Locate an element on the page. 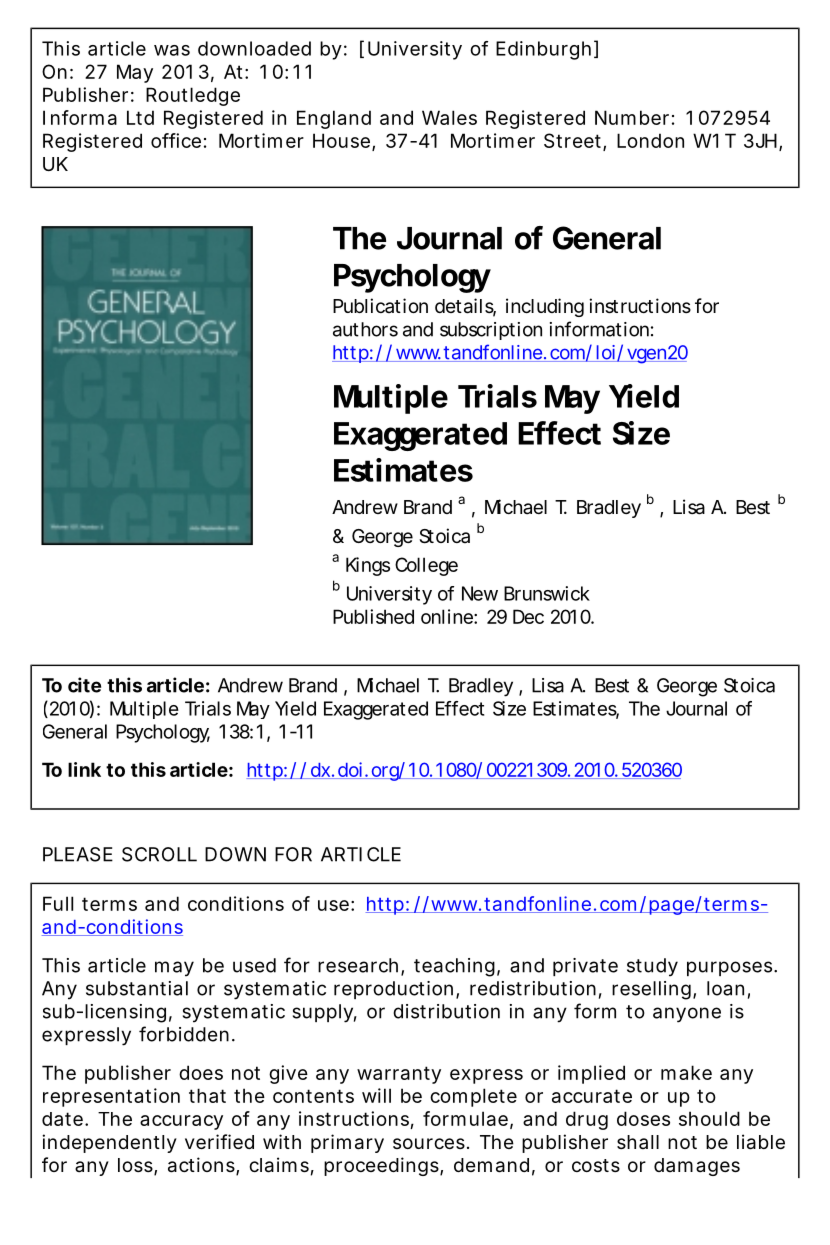  cite is located at coordinates (84, 685).
